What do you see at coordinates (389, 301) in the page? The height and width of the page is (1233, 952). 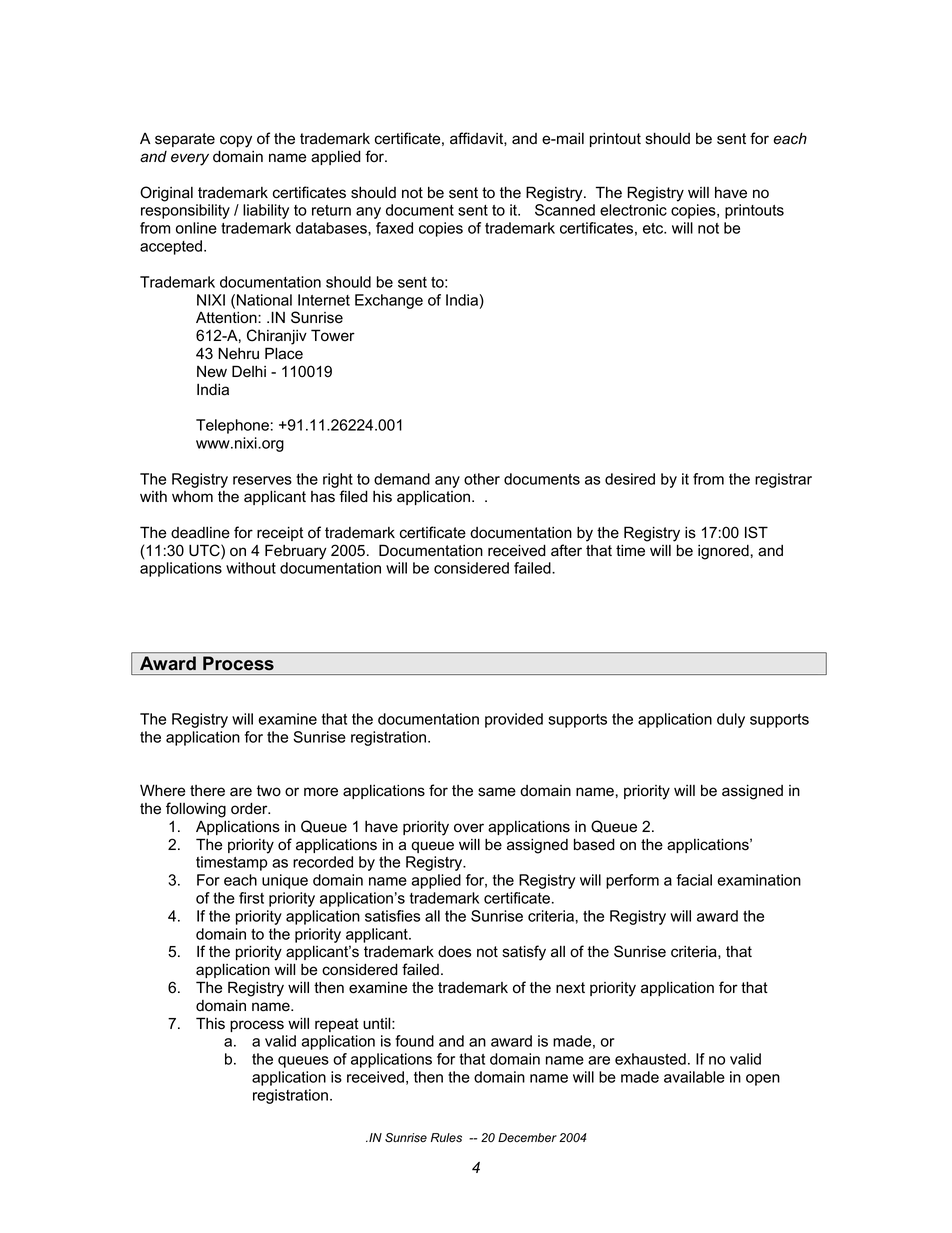 I see `Exchange` at bounding box center [389, 301].
